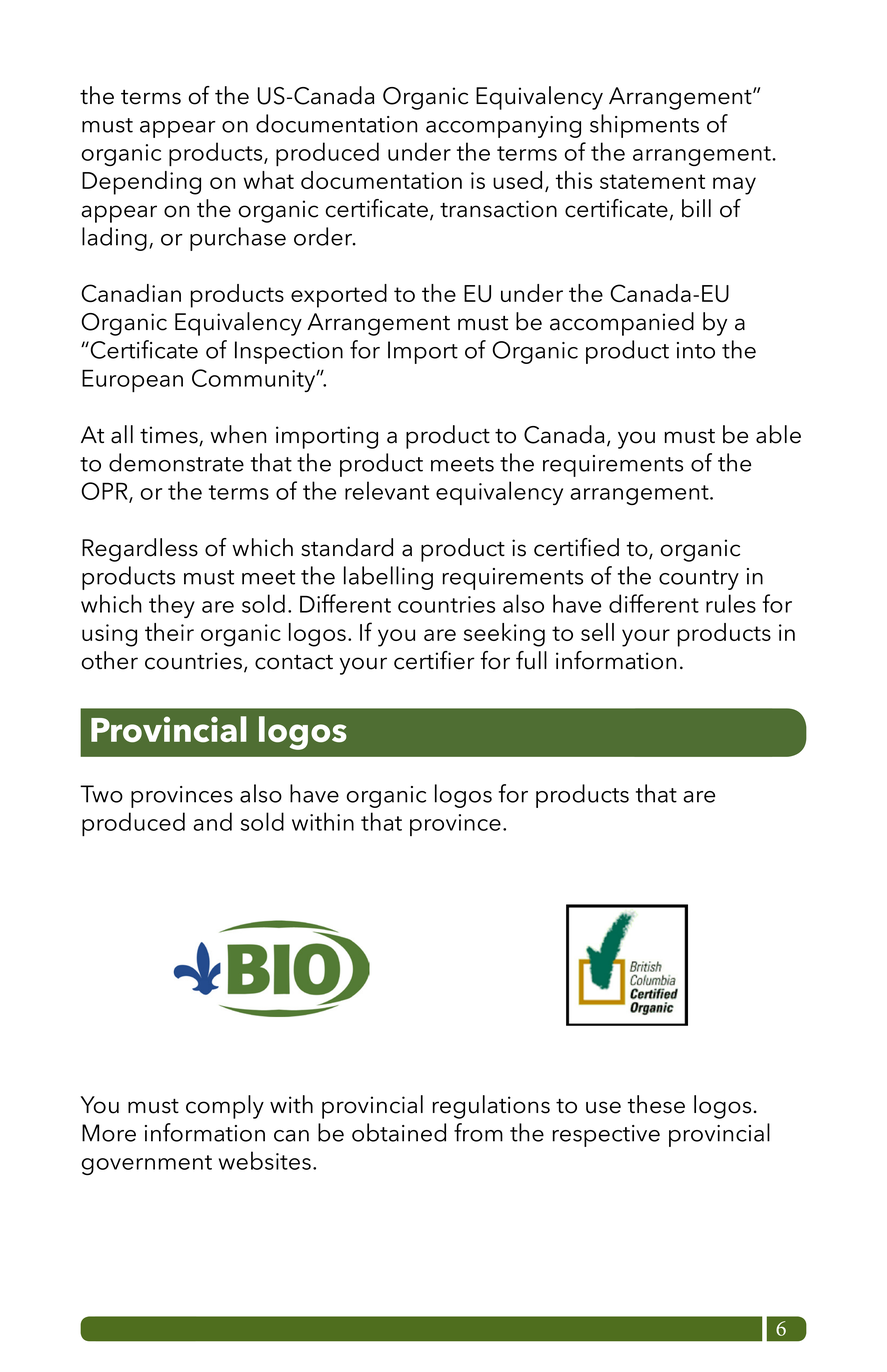 This screenshot has width=887, height=1372. I want to click on Two, so click(101, 794).
